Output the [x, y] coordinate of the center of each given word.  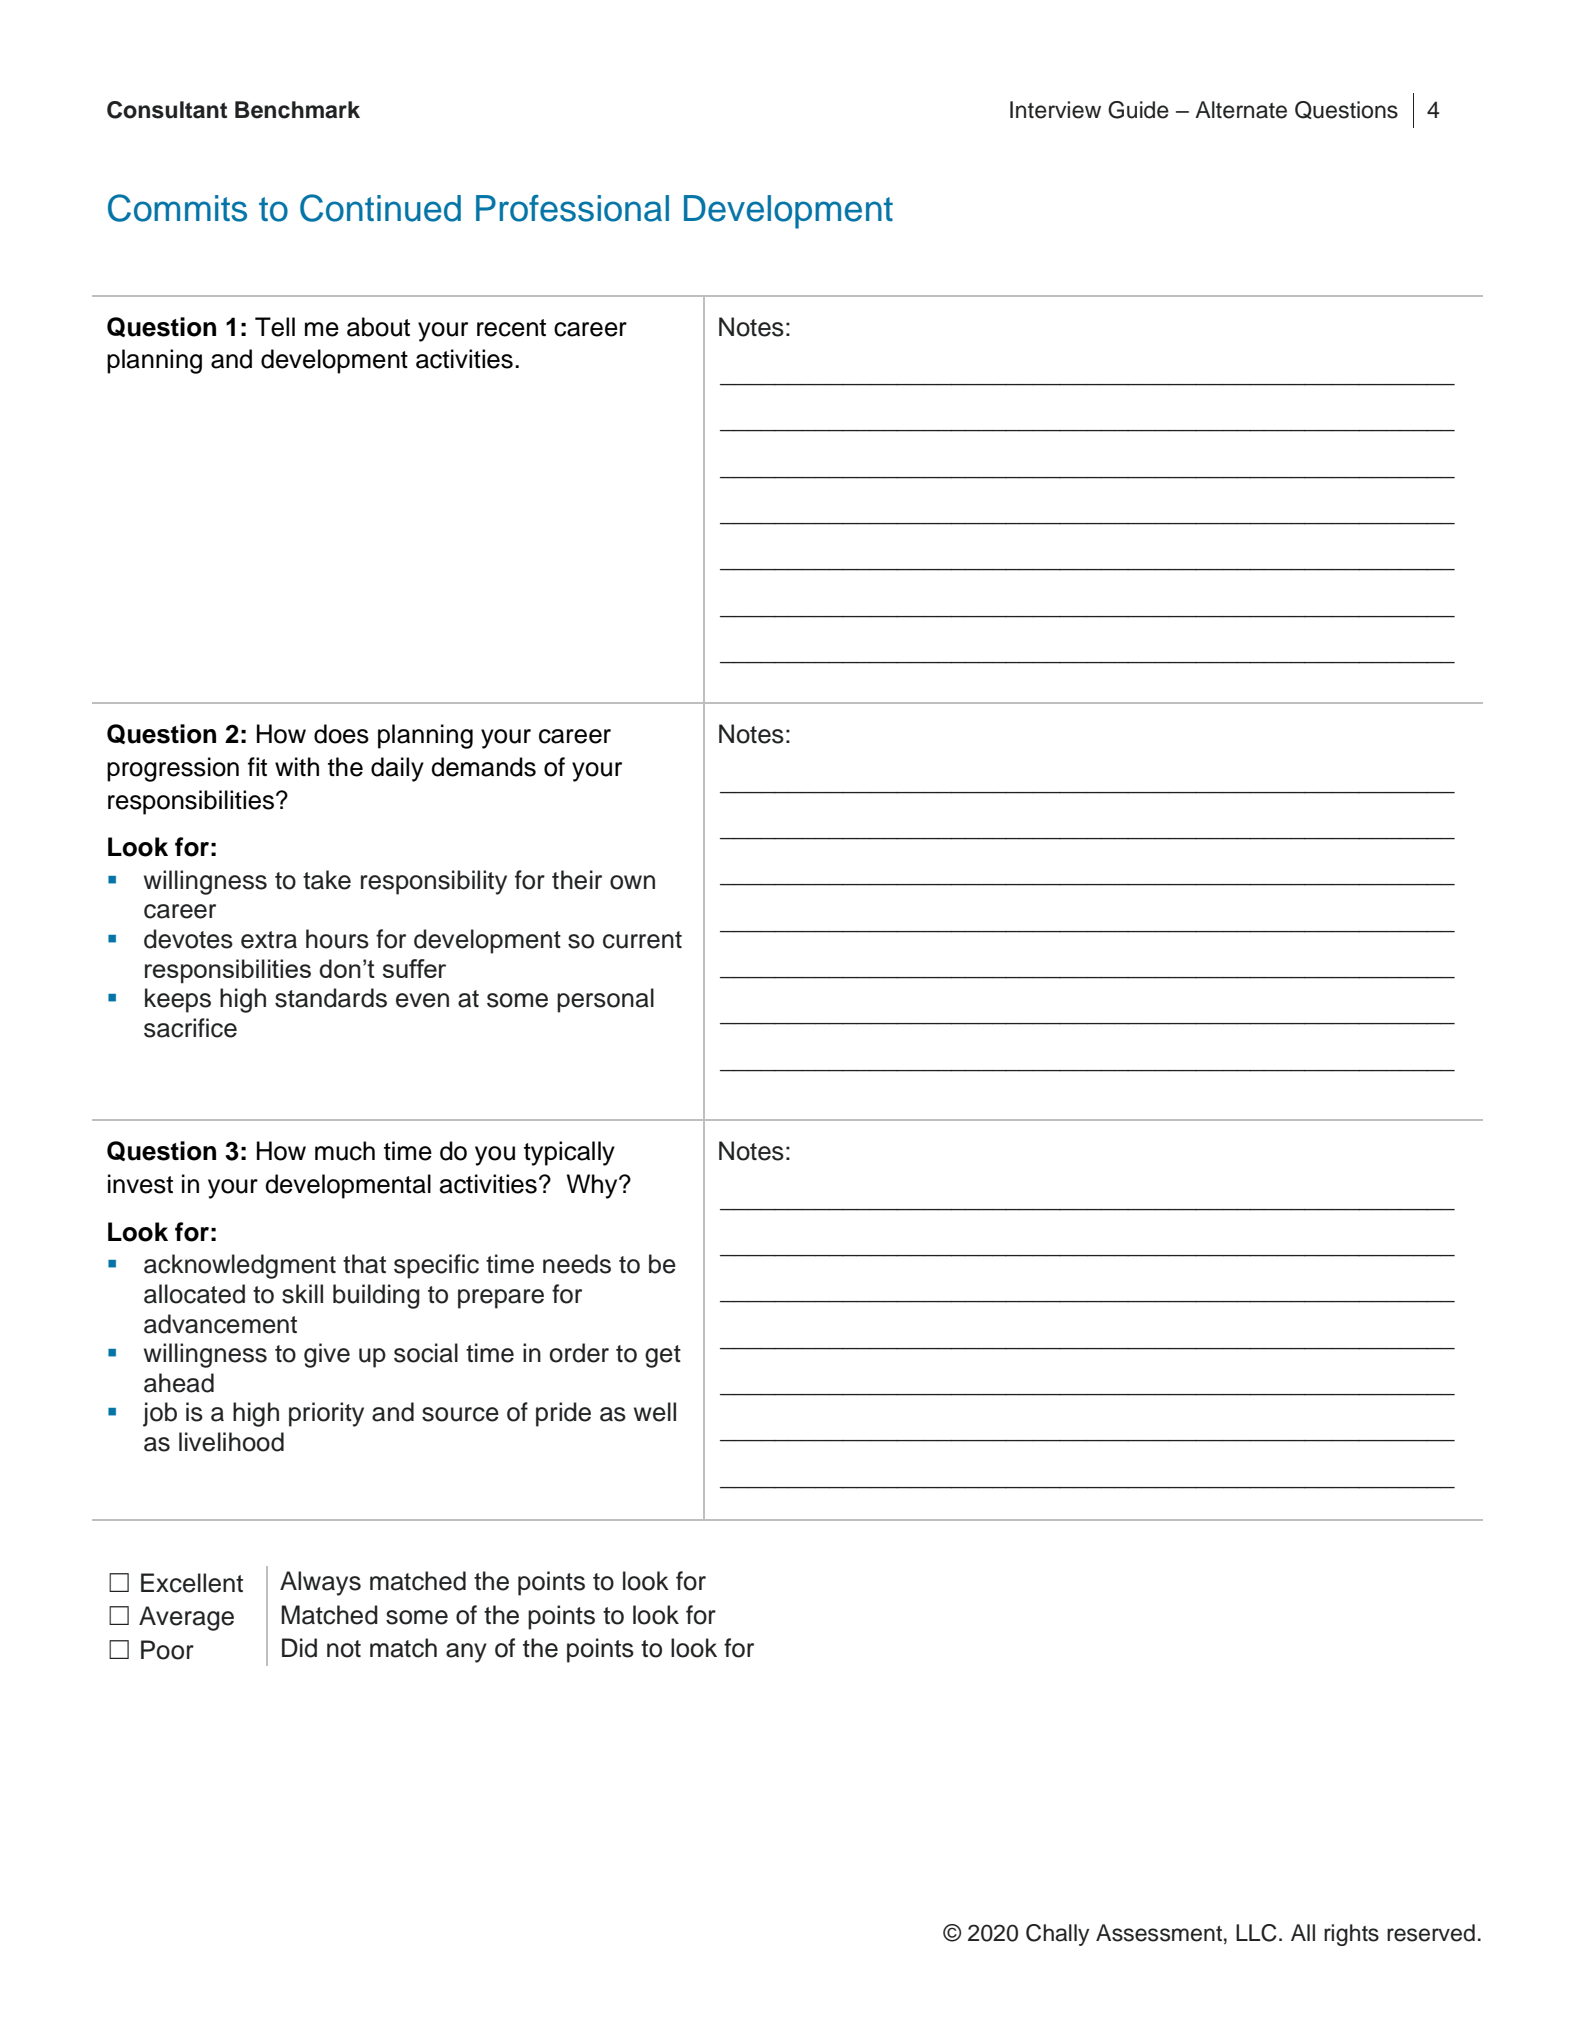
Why [593, 1186]
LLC [1256, 1933]
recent [511, 328]
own [632, 882]
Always [320, 1583]
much [345, 1151]
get [663, 1356]
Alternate [1241, 110]
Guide [1138, 110]
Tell [275, 327]
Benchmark [297, 110]
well [655, 1412]
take [327, 880]
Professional [572, 208]
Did [299, 1648]
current [642, 940]
